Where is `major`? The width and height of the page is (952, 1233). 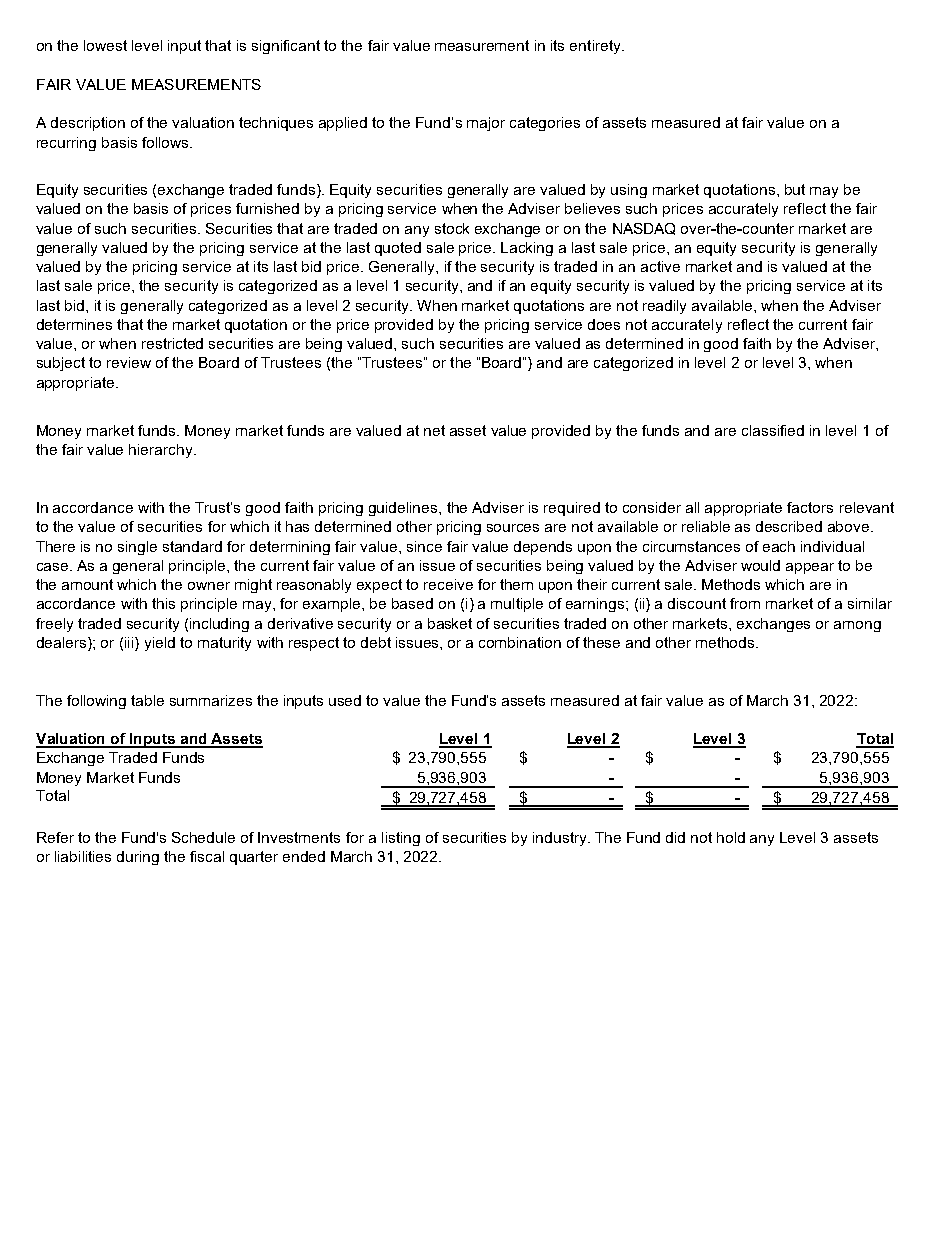 major is located at coordinates (486, 124).
